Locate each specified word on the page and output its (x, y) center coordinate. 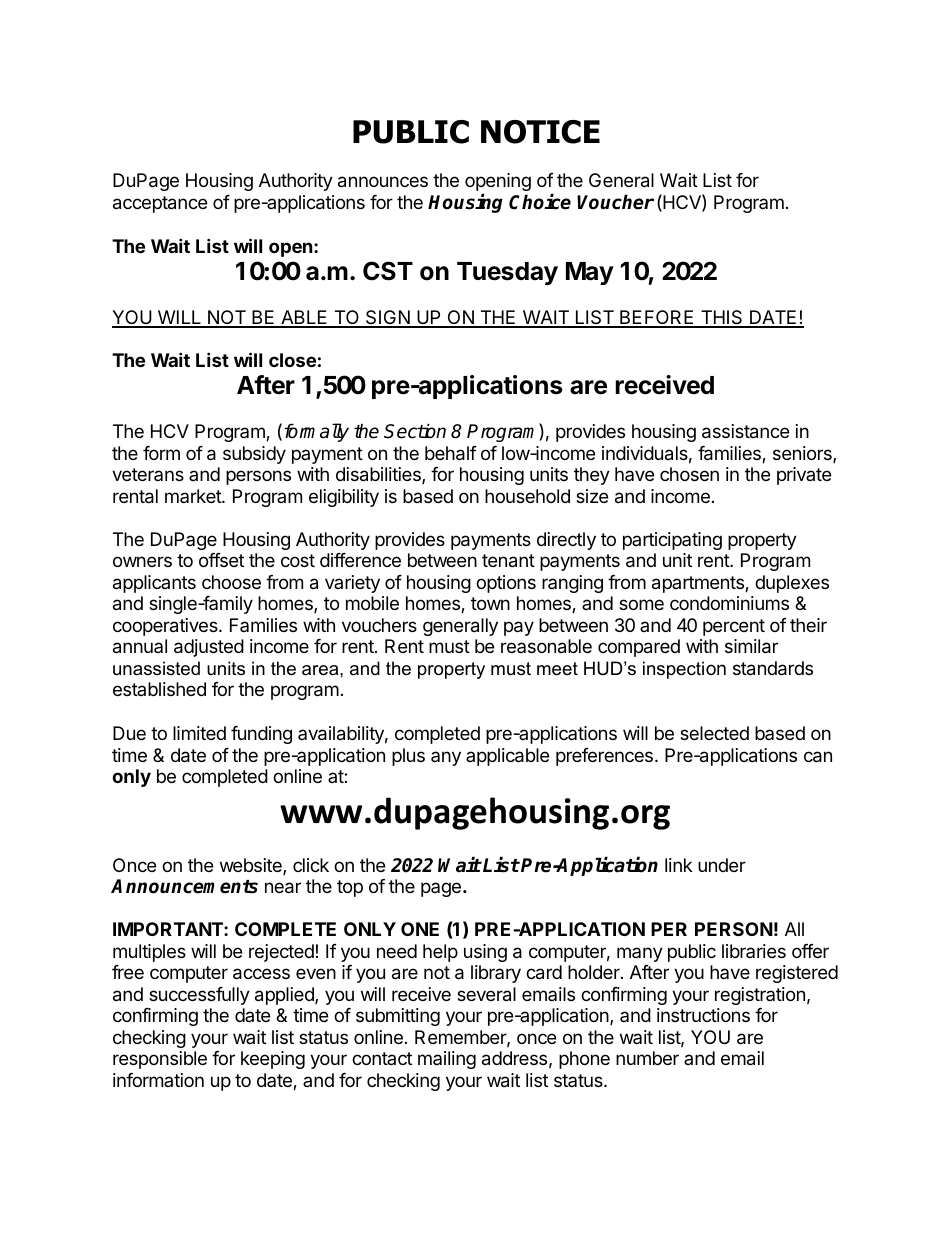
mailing (447, 1060)
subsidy (254, 455)
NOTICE (540, 132)
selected (714, 733)
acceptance (160, 204)
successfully (199, 996)
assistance (745, 431)
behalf (451, 453)
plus (408, 757)
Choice (540, 202)
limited (199, 733)
